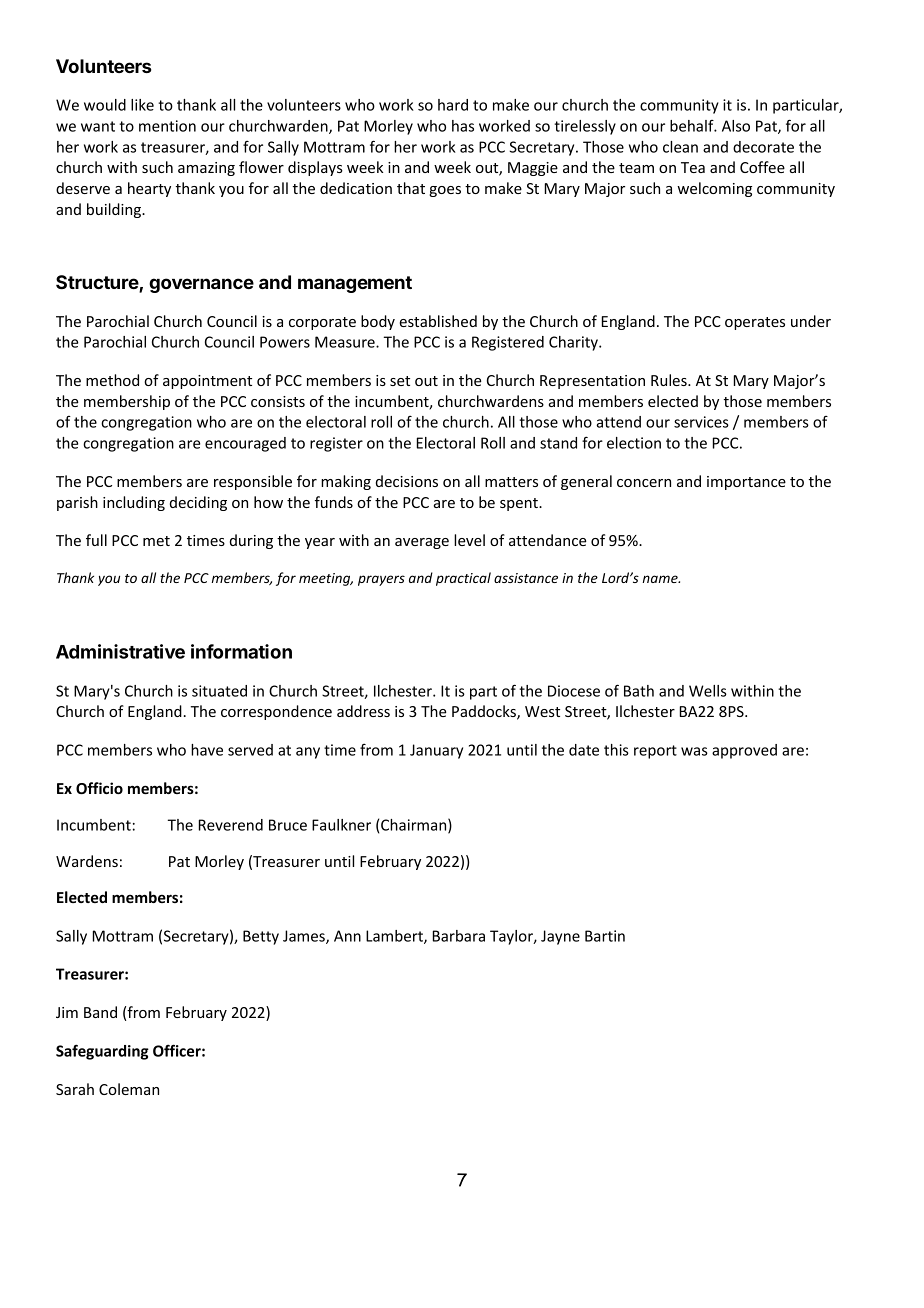  Describe the element at coordinates (560, 937) in the page. I see `Jayne` at that location.
